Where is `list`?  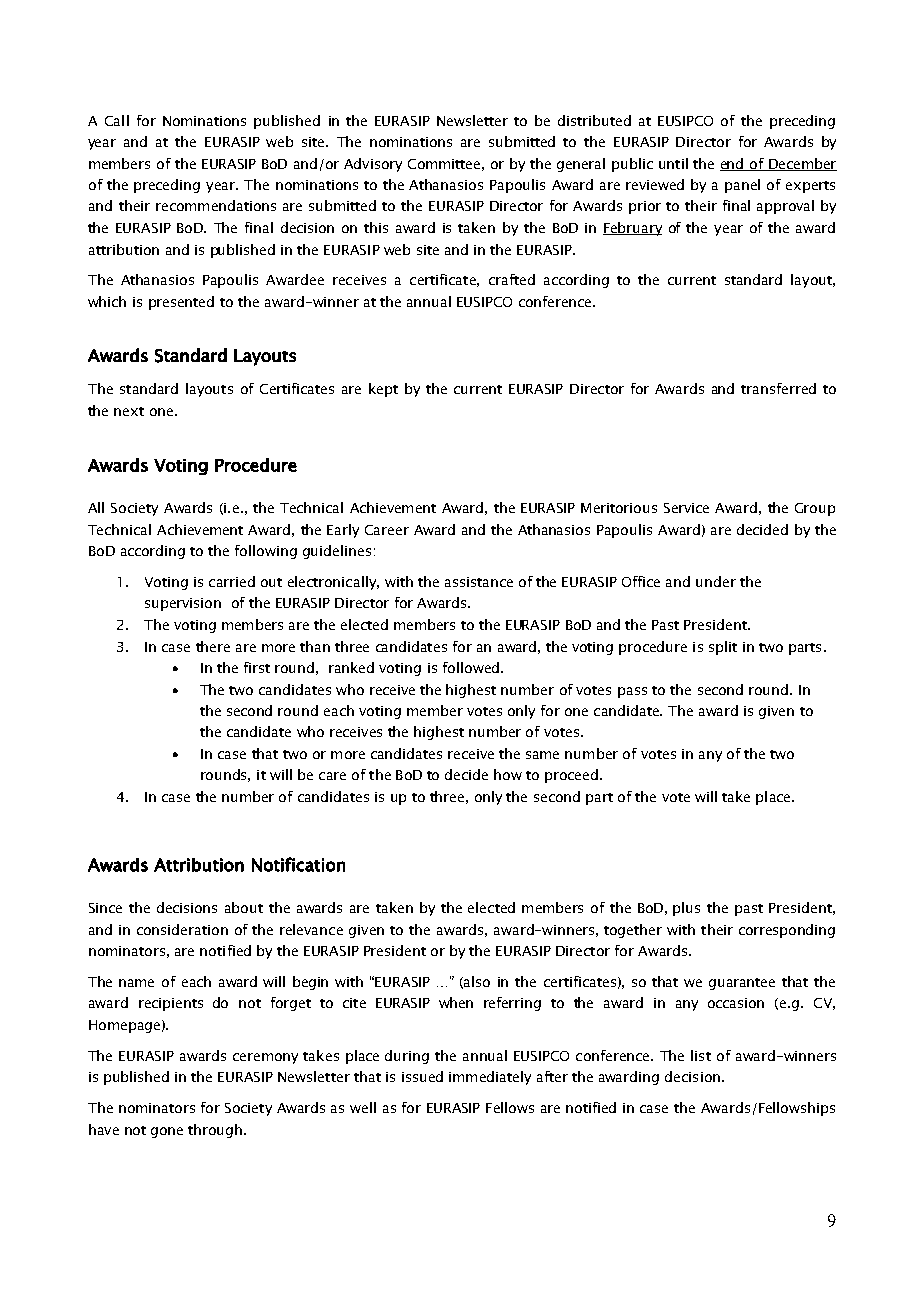
list is located at coordinates (701, 1055).
